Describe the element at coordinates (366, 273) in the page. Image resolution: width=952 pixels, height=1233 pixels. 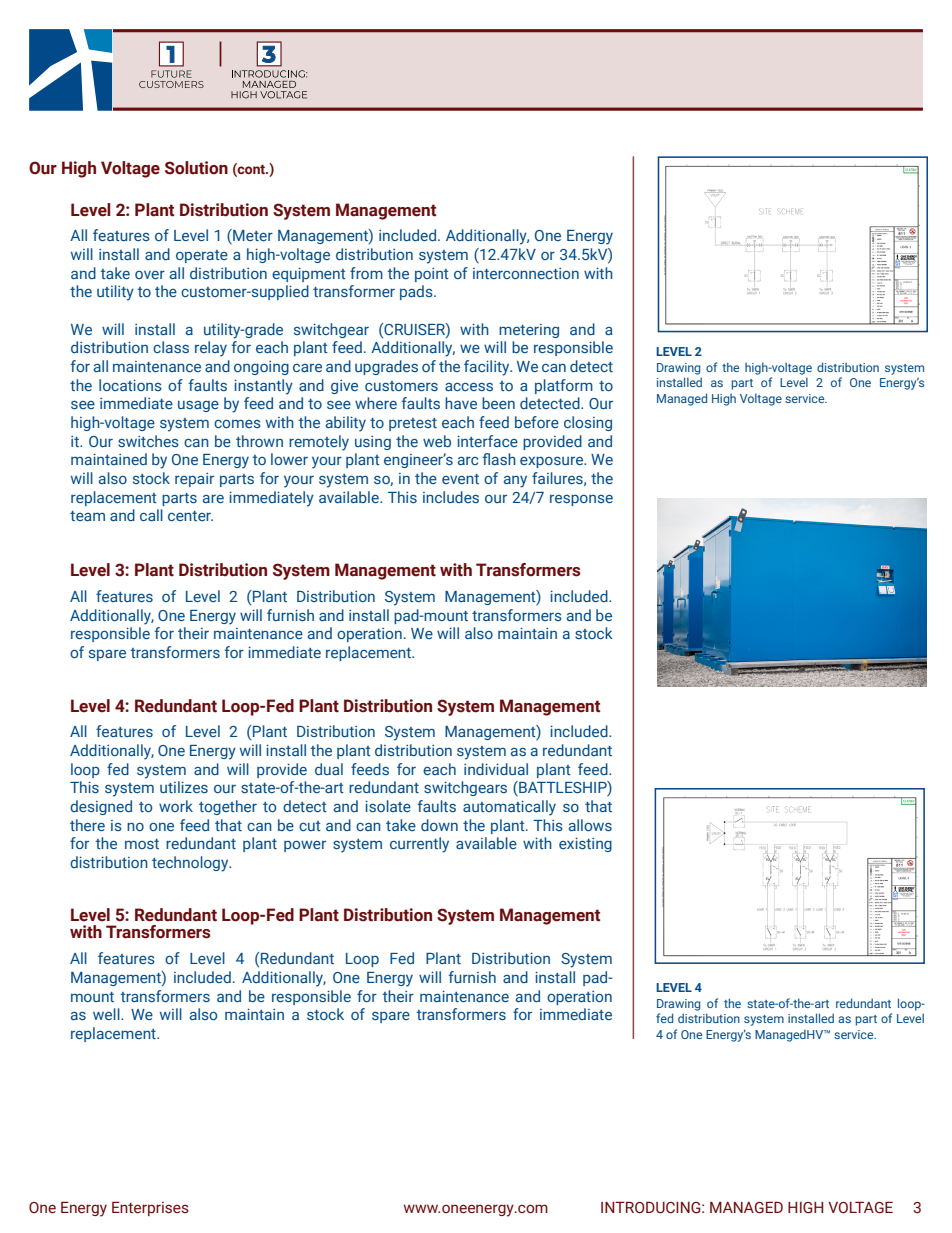
I see `from` at that location.
